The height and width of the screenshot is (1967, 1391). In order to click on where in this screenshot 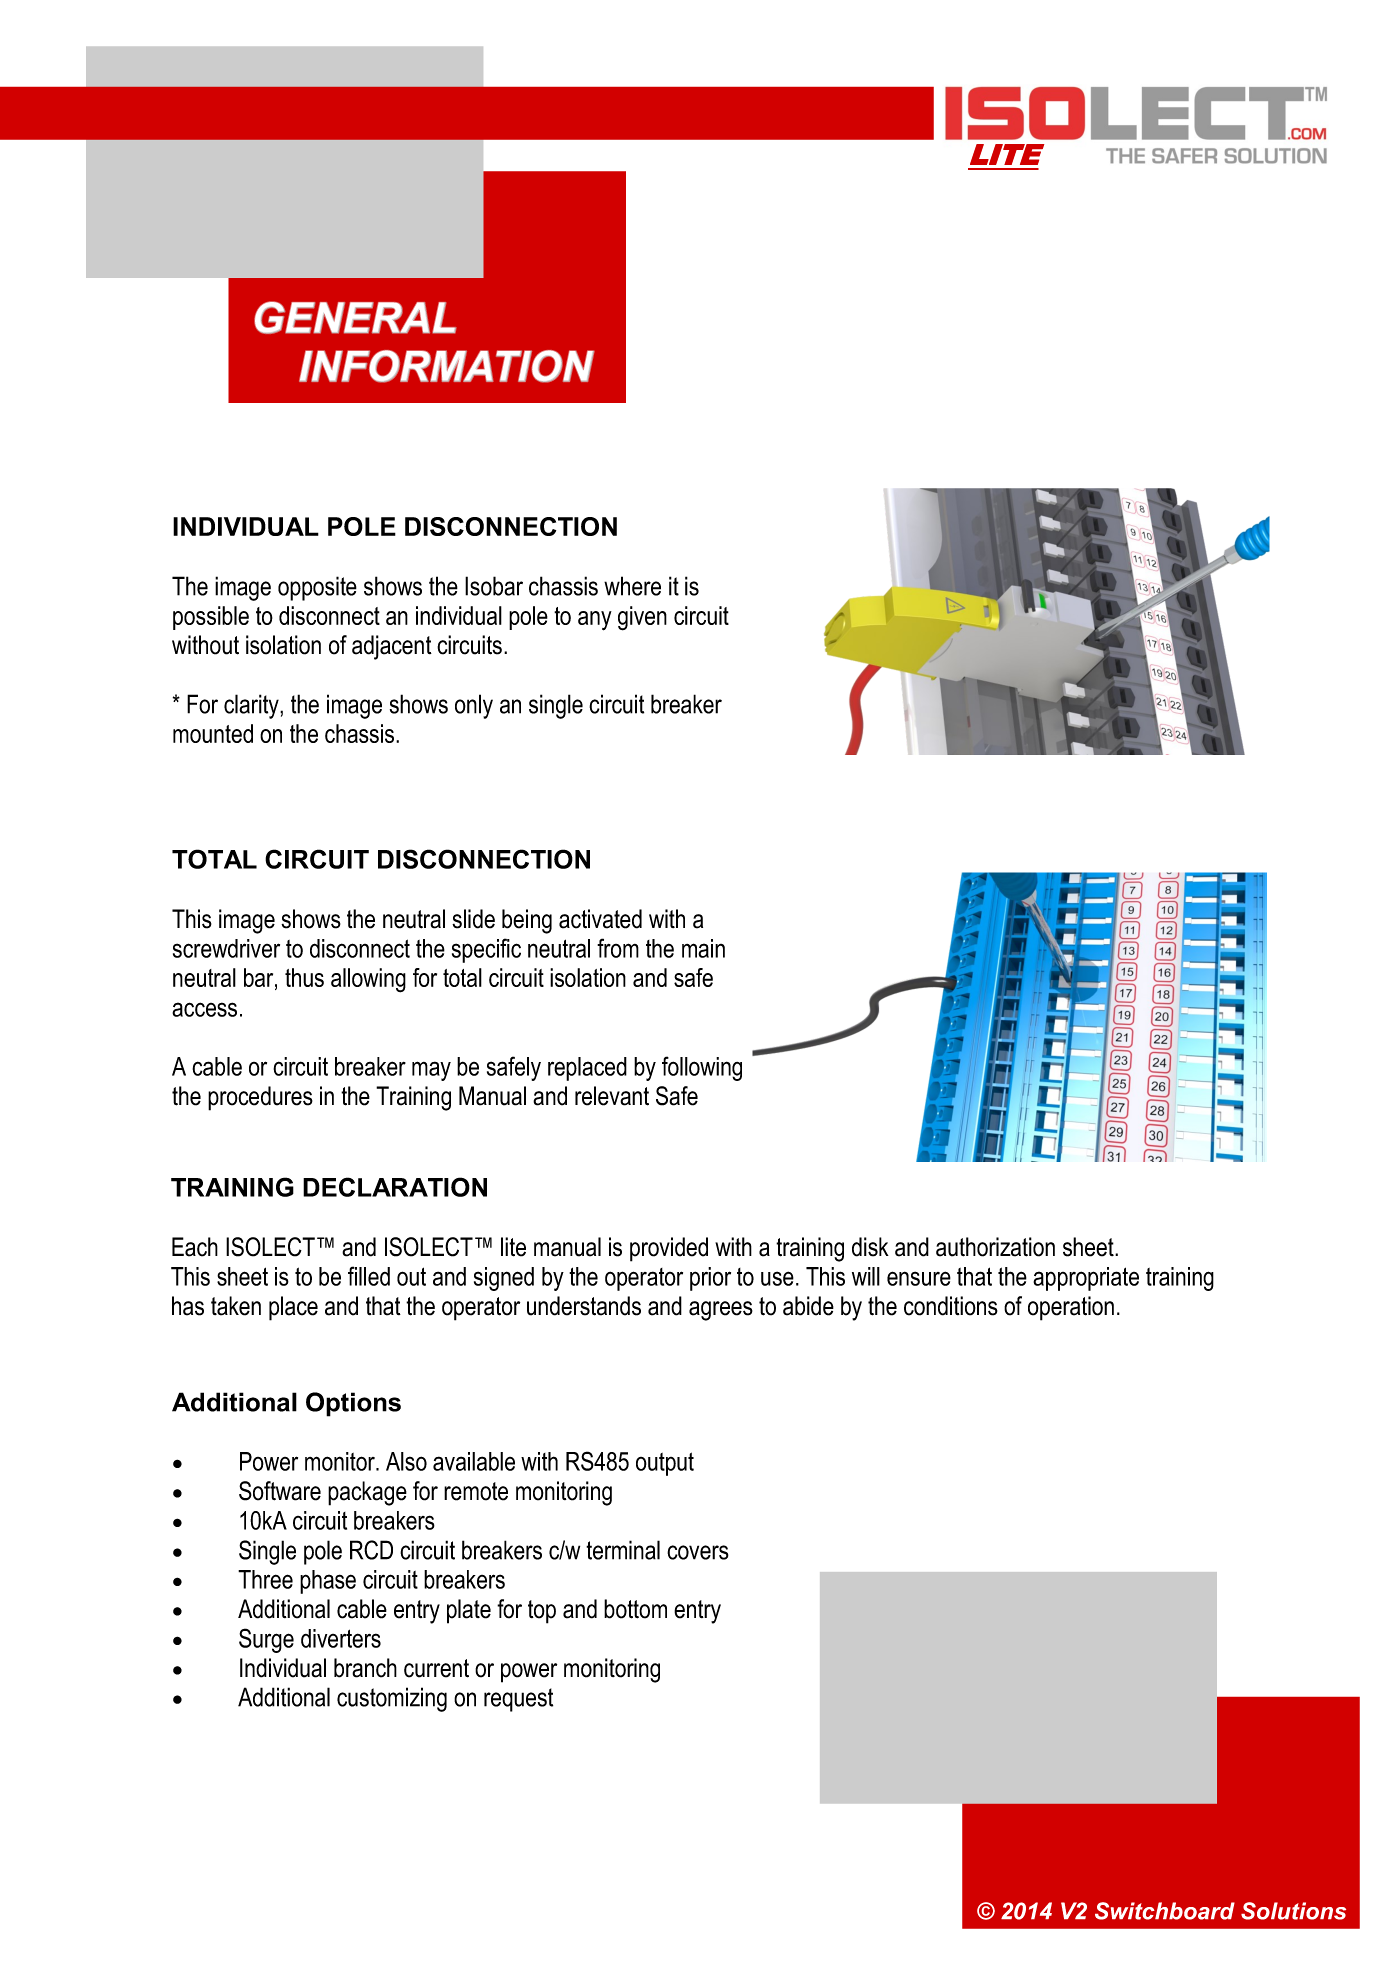, I will do `click(632, 586)`.
